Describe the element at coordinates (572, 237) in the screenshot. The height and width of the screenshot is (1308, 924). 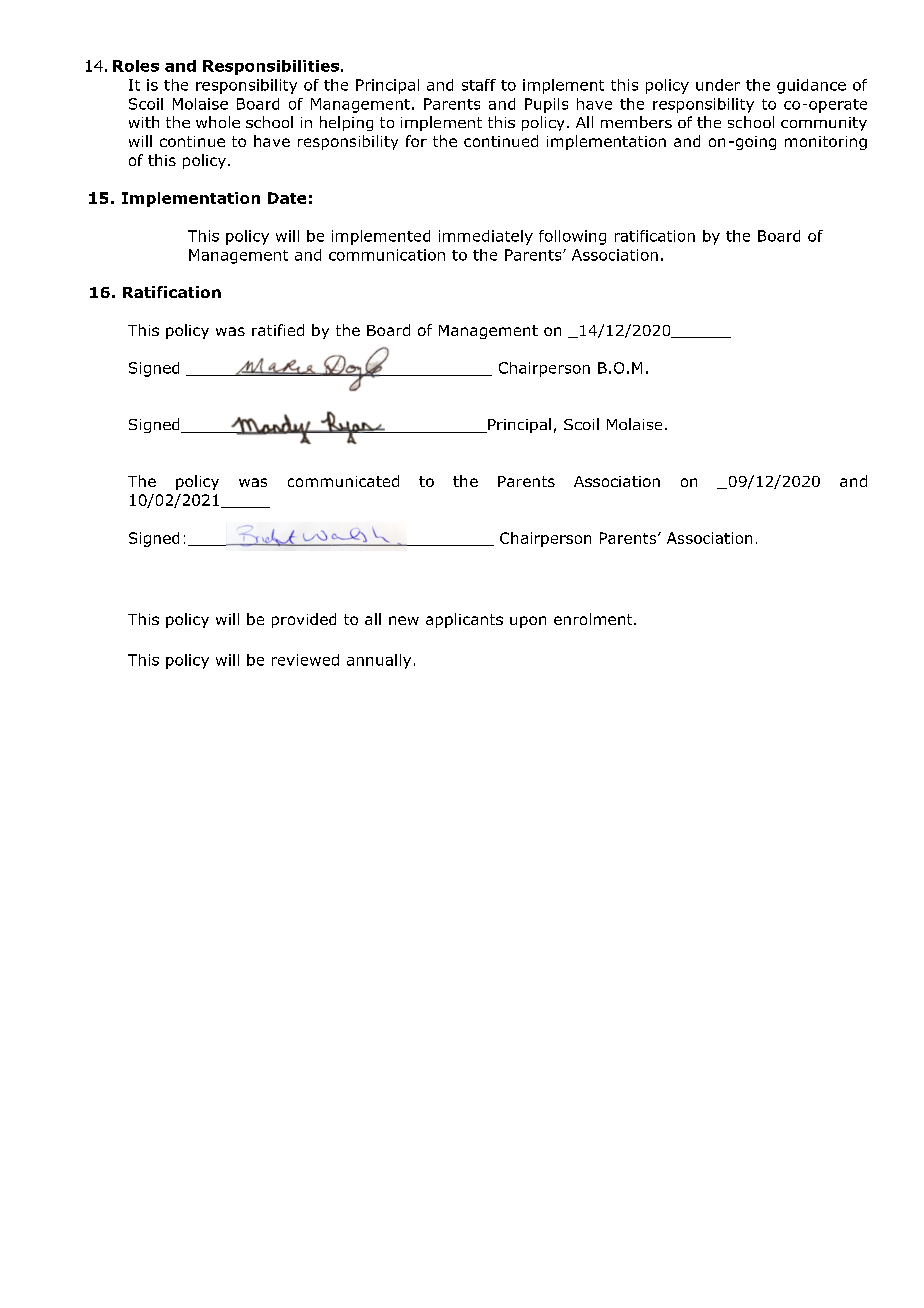
I see `following` at that location.
